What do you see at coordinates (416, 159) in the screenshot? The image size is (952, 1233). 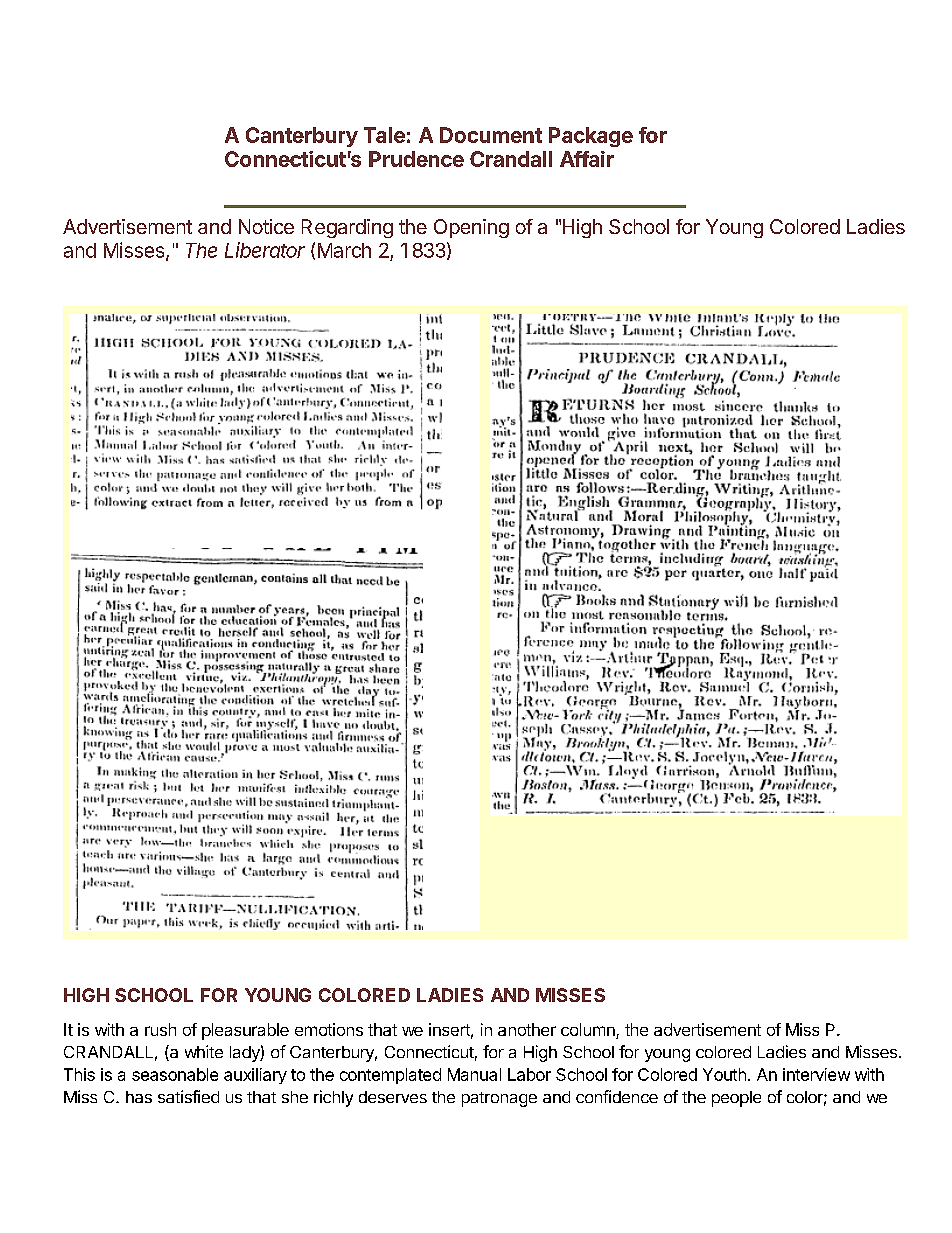 I see `Prudence` at bounding box center [416, 159].
